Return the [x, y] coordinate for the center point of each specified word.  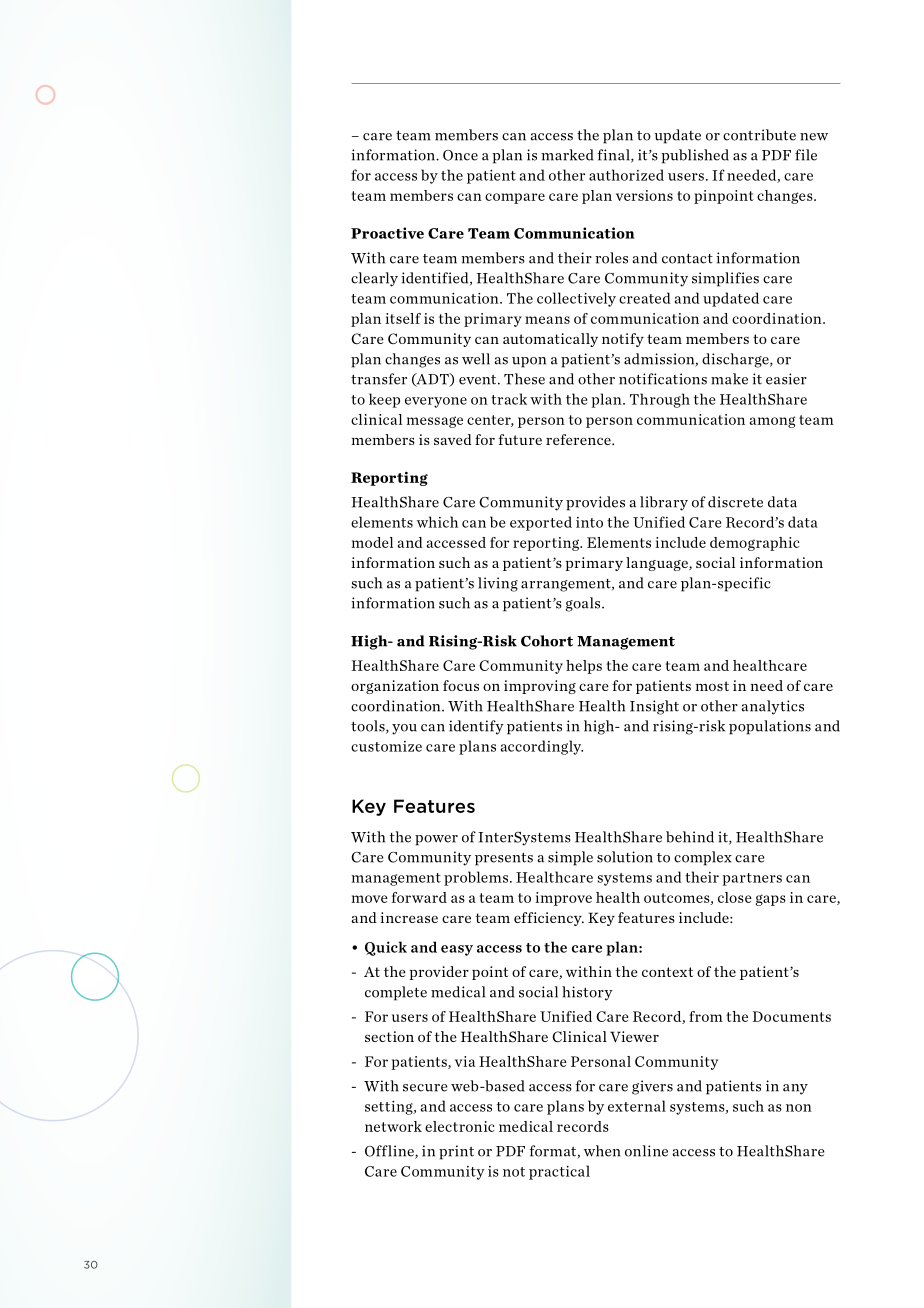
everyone [436, 402]
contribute [759, 135]
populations [770, 727]
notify [623, 340]
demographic [755, 544]
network [393, 1126]
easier [786, 379]
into [589, 522]
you [404, 729]
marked [567, 155]
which [437, 522]
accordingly [542, 747]
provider [439, 973]
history [587, 993]
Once [460, 155]
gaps [770, 900]
